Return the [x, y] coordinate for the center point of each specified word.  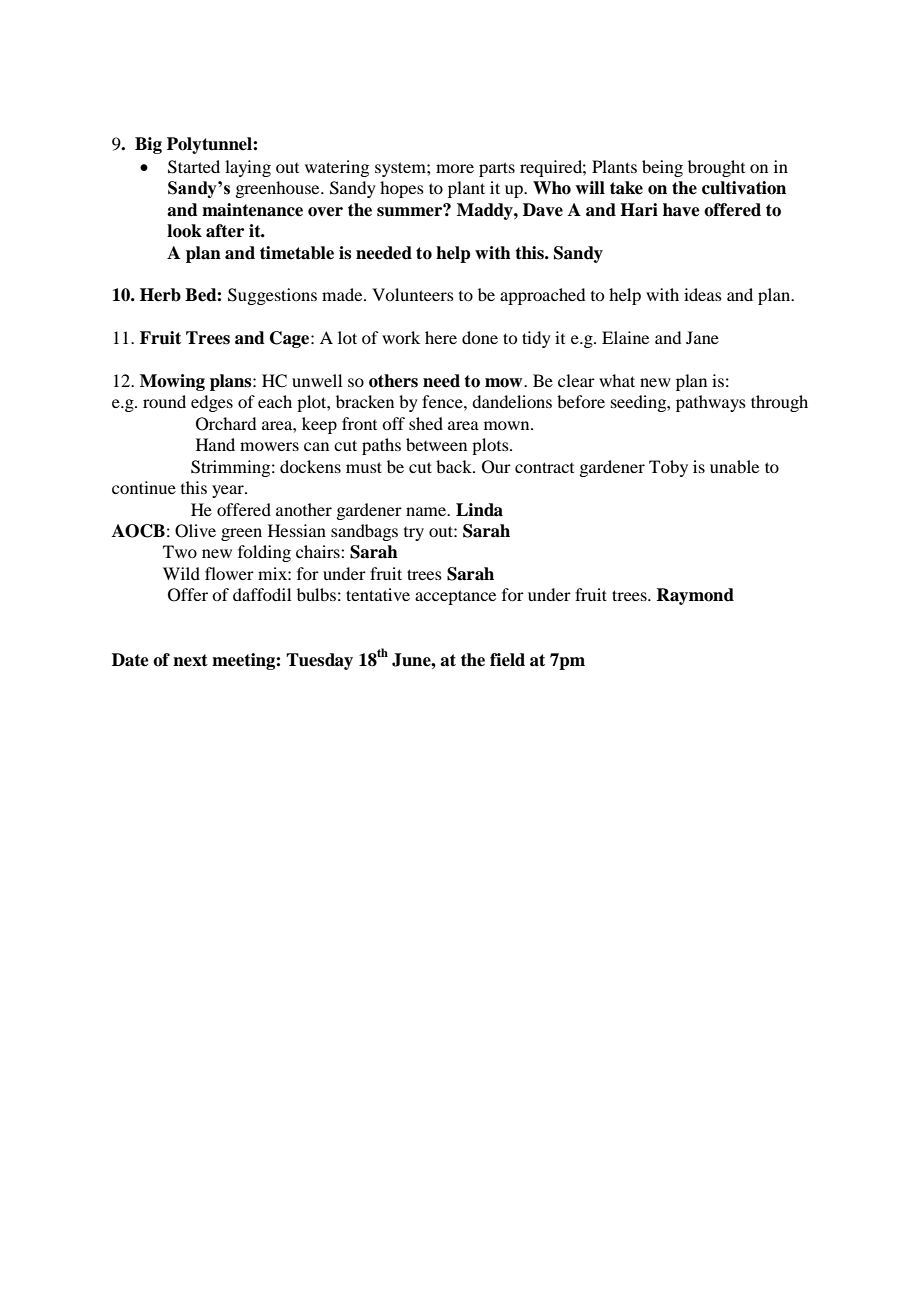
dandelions [512, 401]
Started [194, 167]
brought [716, 168]
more [455, 168]
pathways [711, 403]
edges [212, 403]
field [507, 660]
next [190, 660]
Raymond [695, 596]
